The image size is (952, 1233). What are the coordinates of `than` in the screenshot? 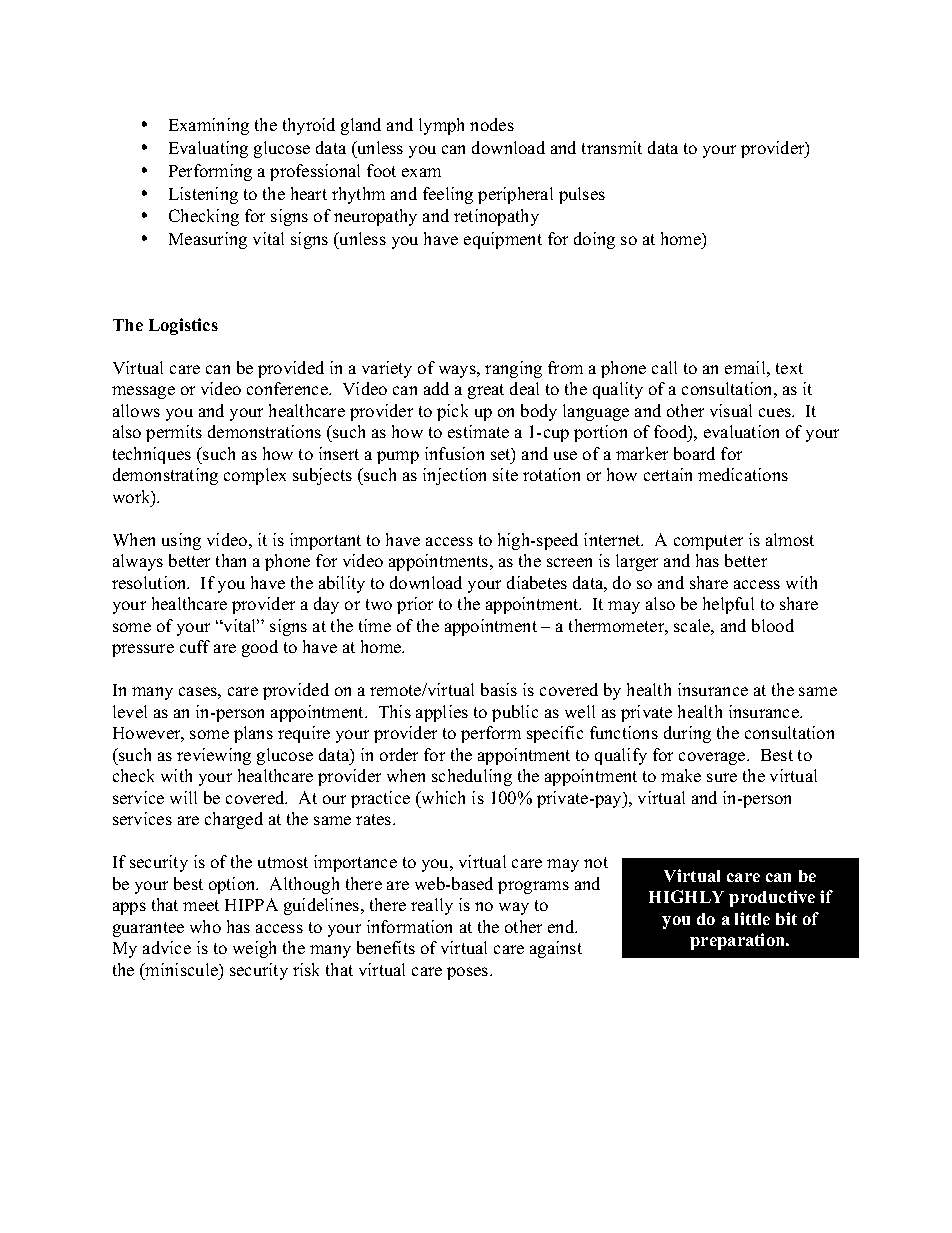 It's located at (231, 560).
